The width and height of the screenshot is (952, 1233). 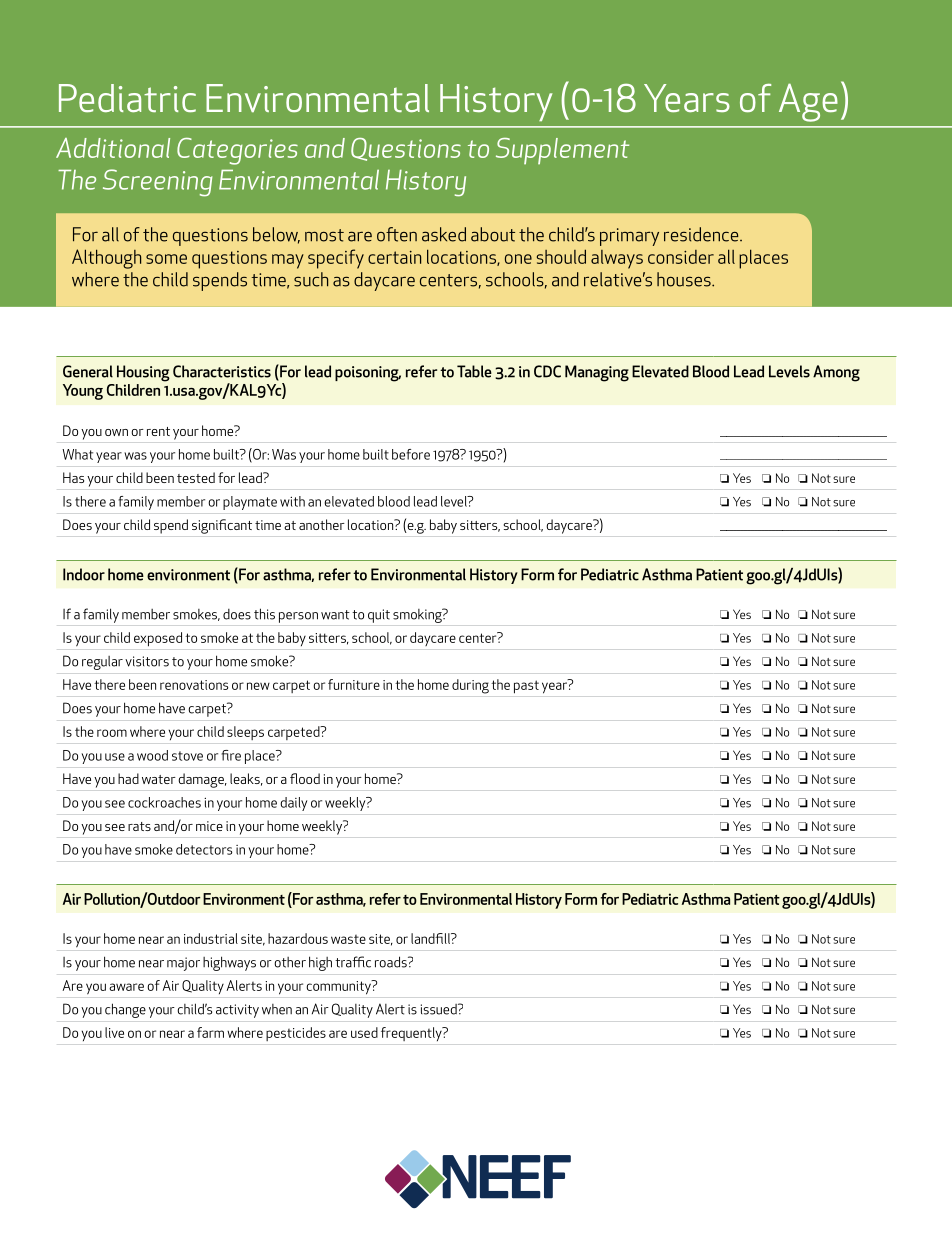 I want to click on Screening, so click(x=157, y=183).
